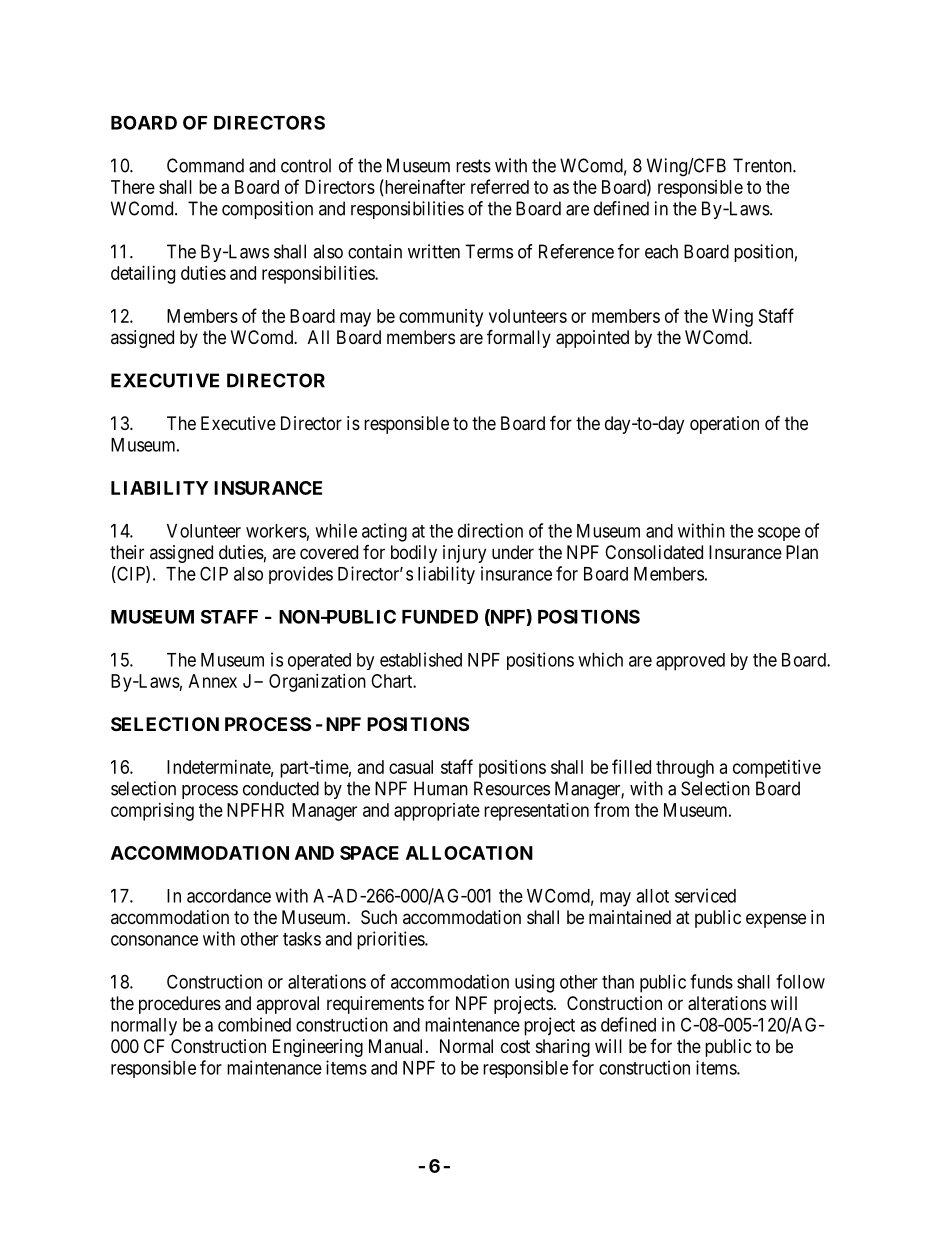  I want to click on Trenton, so click(763, 165).
